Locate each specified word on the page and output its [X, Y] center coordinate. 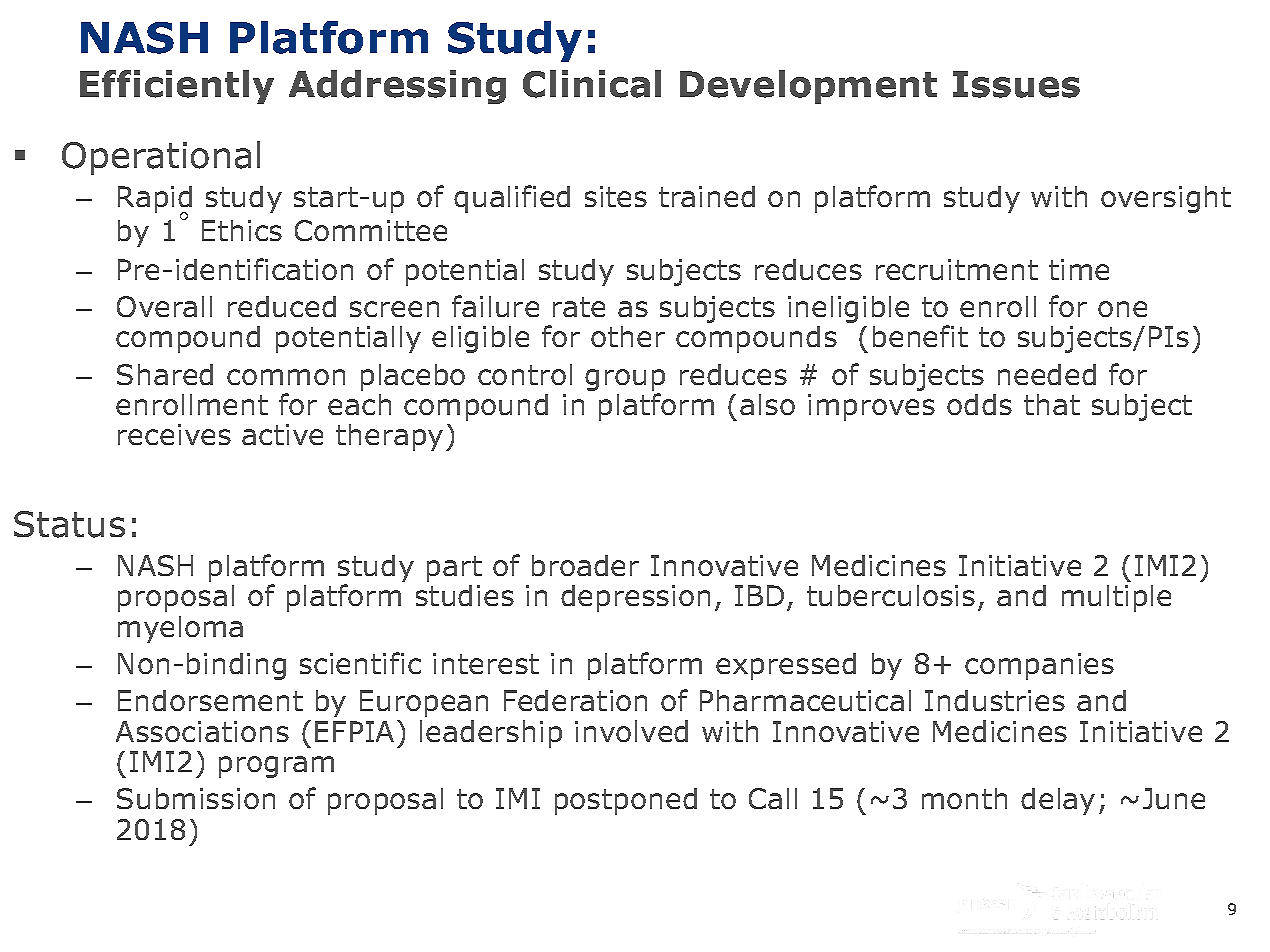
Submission [196, 798]
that [1052, 404]
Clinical [592, 84]
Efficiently [177, 87]
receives [174, 434]
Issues [1016, 84]
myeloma [180, 629]
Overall [164, 306]
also [767, 404]
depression [635, 598]
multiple [1116, 598]
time [1079, 269]
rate [579, 307]
